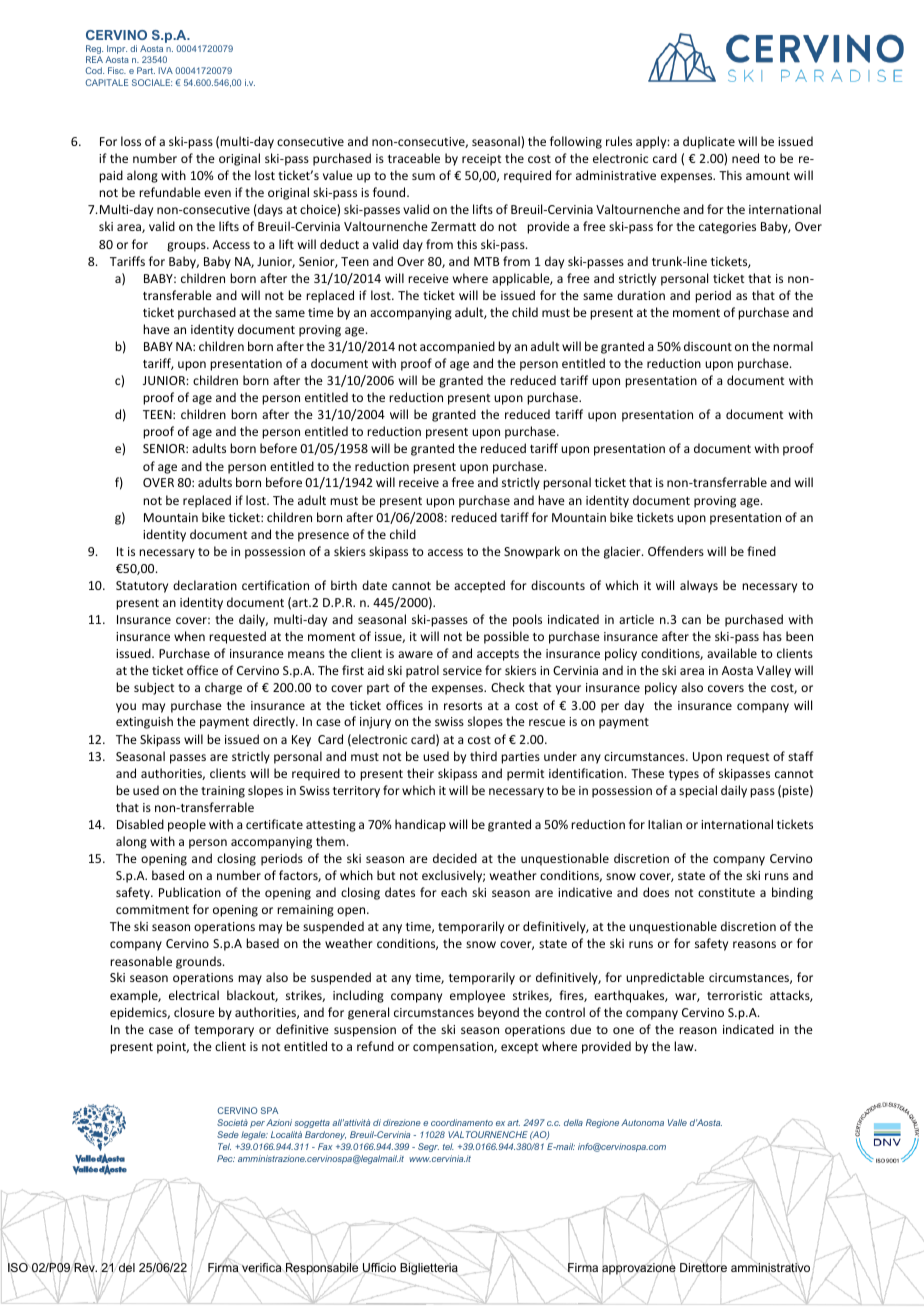  I want to click on duplicate, so click(709, 142).
